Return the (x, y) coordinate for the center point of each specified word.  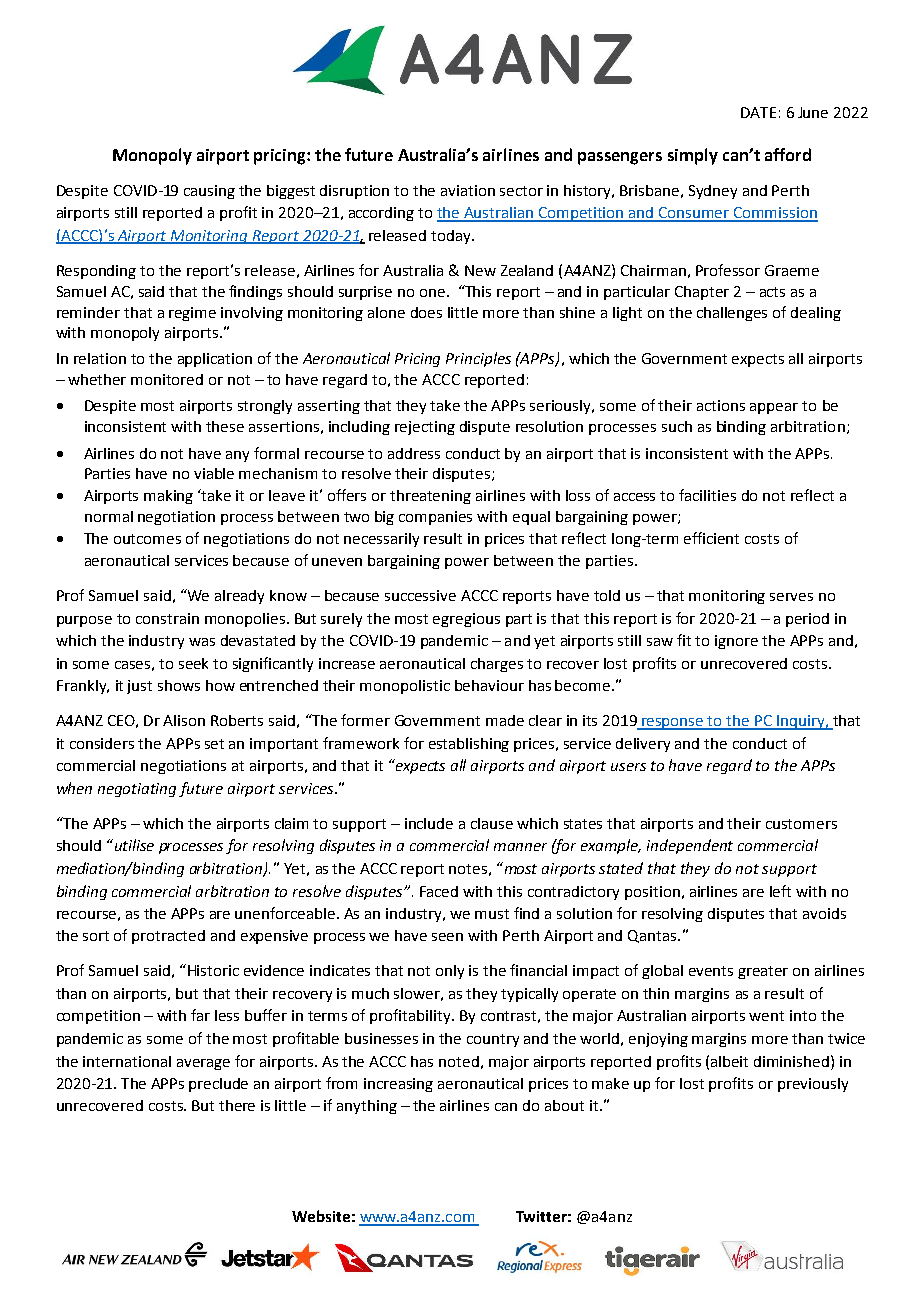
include (429, 823)
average (203, 1064)
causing (209, 192)
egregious (466, 620)
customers (801, 824)
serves (791, 597)
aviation (468, 190)
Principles (478, 359)
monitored (167, 379)
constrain (167, 618)
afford (788, 154)
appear (774, 408)
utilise (133, 845)
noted (459, 1061)
